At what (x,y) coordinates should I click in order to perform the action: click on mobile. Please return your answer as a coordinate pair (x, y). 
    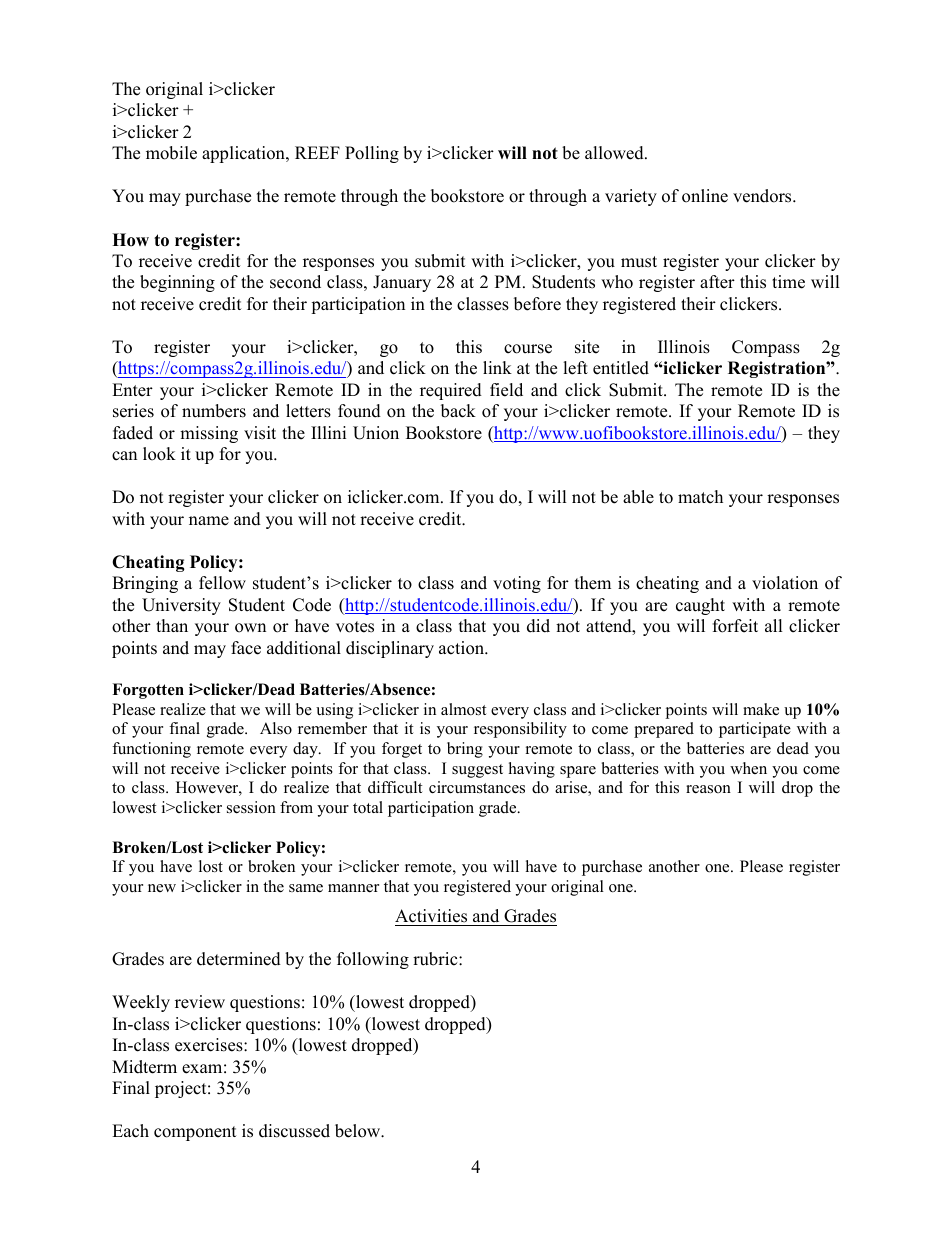
    Looking at the image, I should click on (171, 153).
